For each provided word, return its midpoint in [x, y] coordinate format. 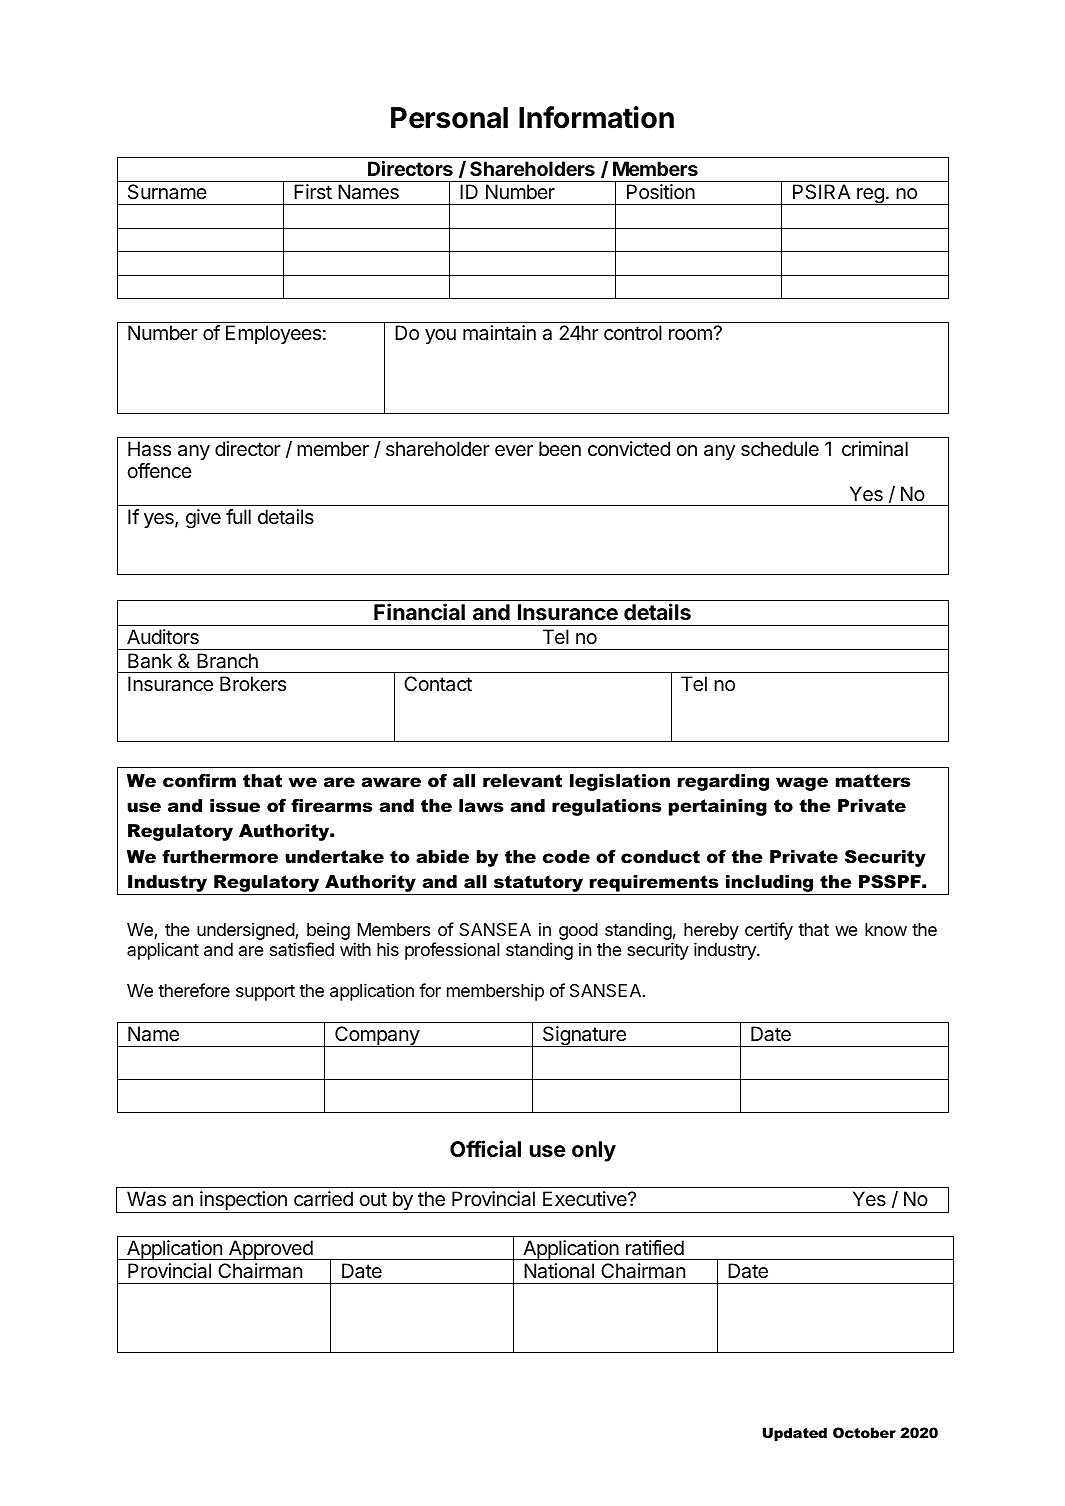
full [238, 516]
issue [235, 806]
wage [802, 784]
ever [514, 451]
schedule [780, 449]
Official [485, 1148]
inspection [243, 1202]
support [265, 993]
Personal [449, 118]
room [691, 334]
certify [769, 931]
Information [596, 117]
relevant [522, 781]
